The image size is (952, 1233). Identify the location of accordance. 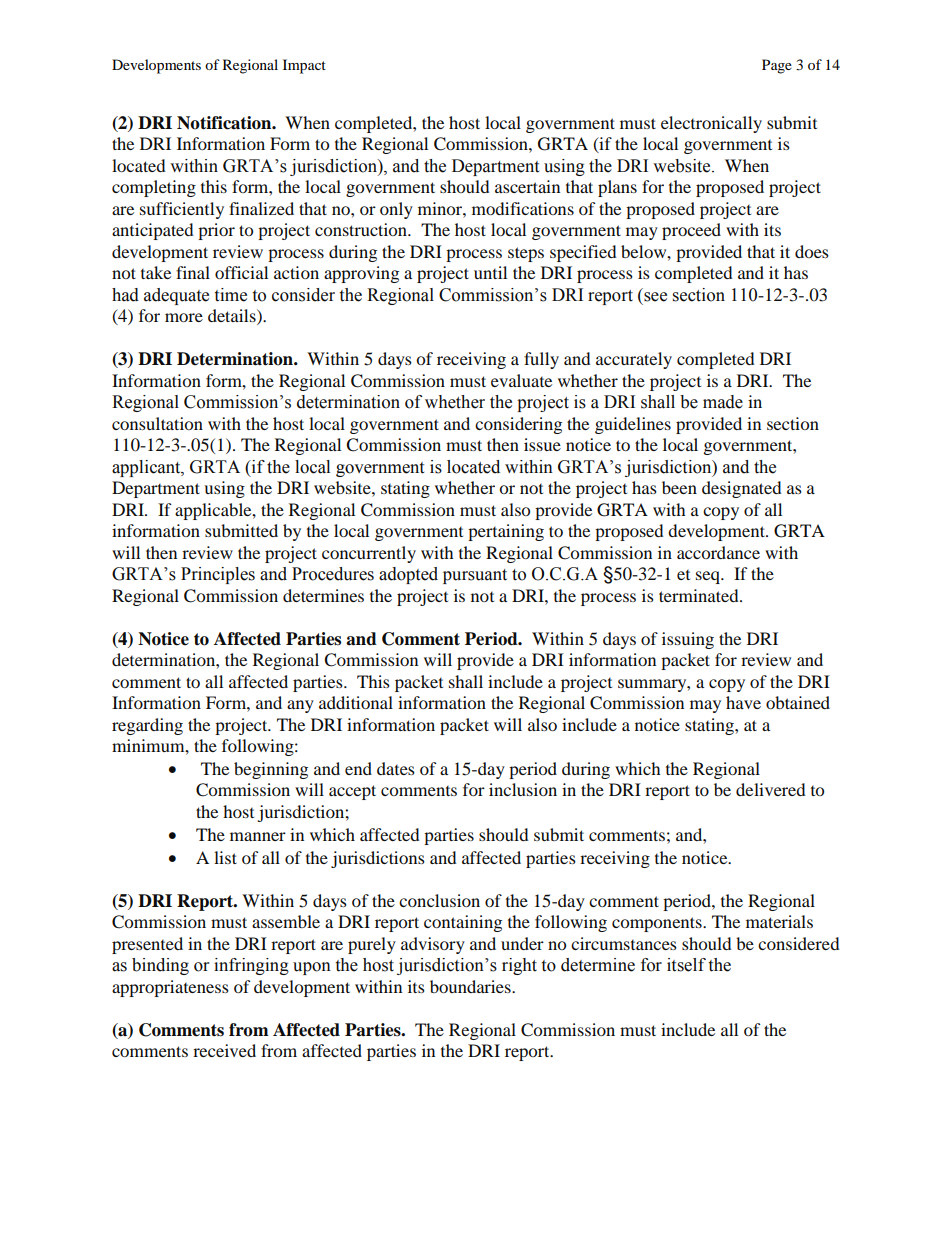
(718, 552).
